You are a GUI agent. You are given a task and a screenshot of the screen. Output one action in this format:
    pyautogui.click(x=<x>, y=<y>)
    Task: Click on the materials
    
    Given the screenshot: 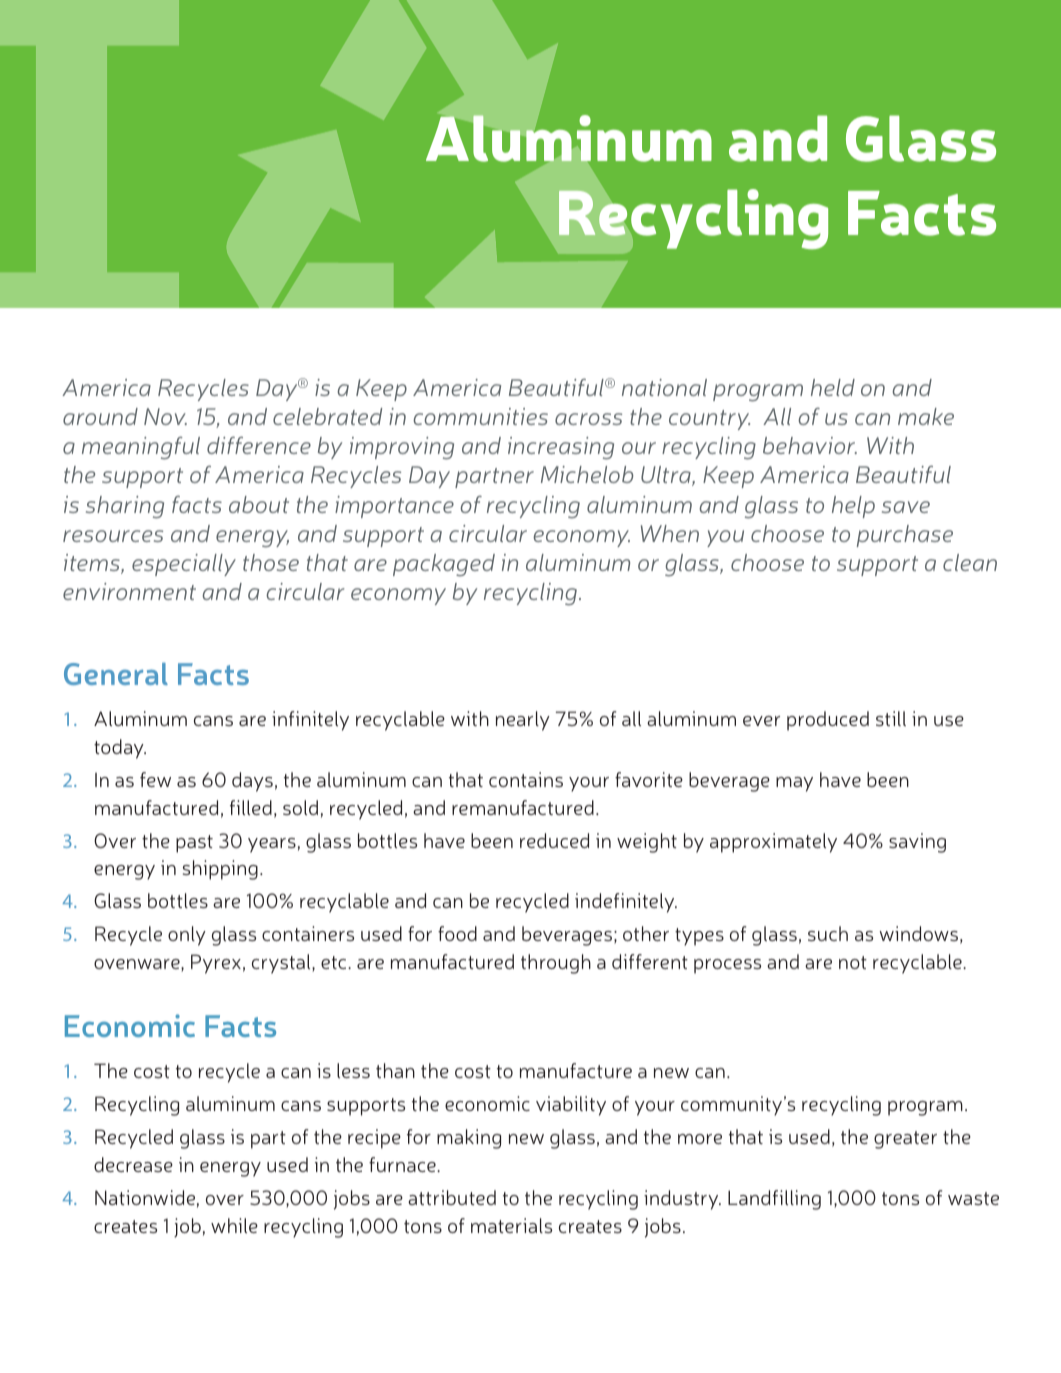 What is the action you would take?
    pyautogui.click(x=511, y=1225)
